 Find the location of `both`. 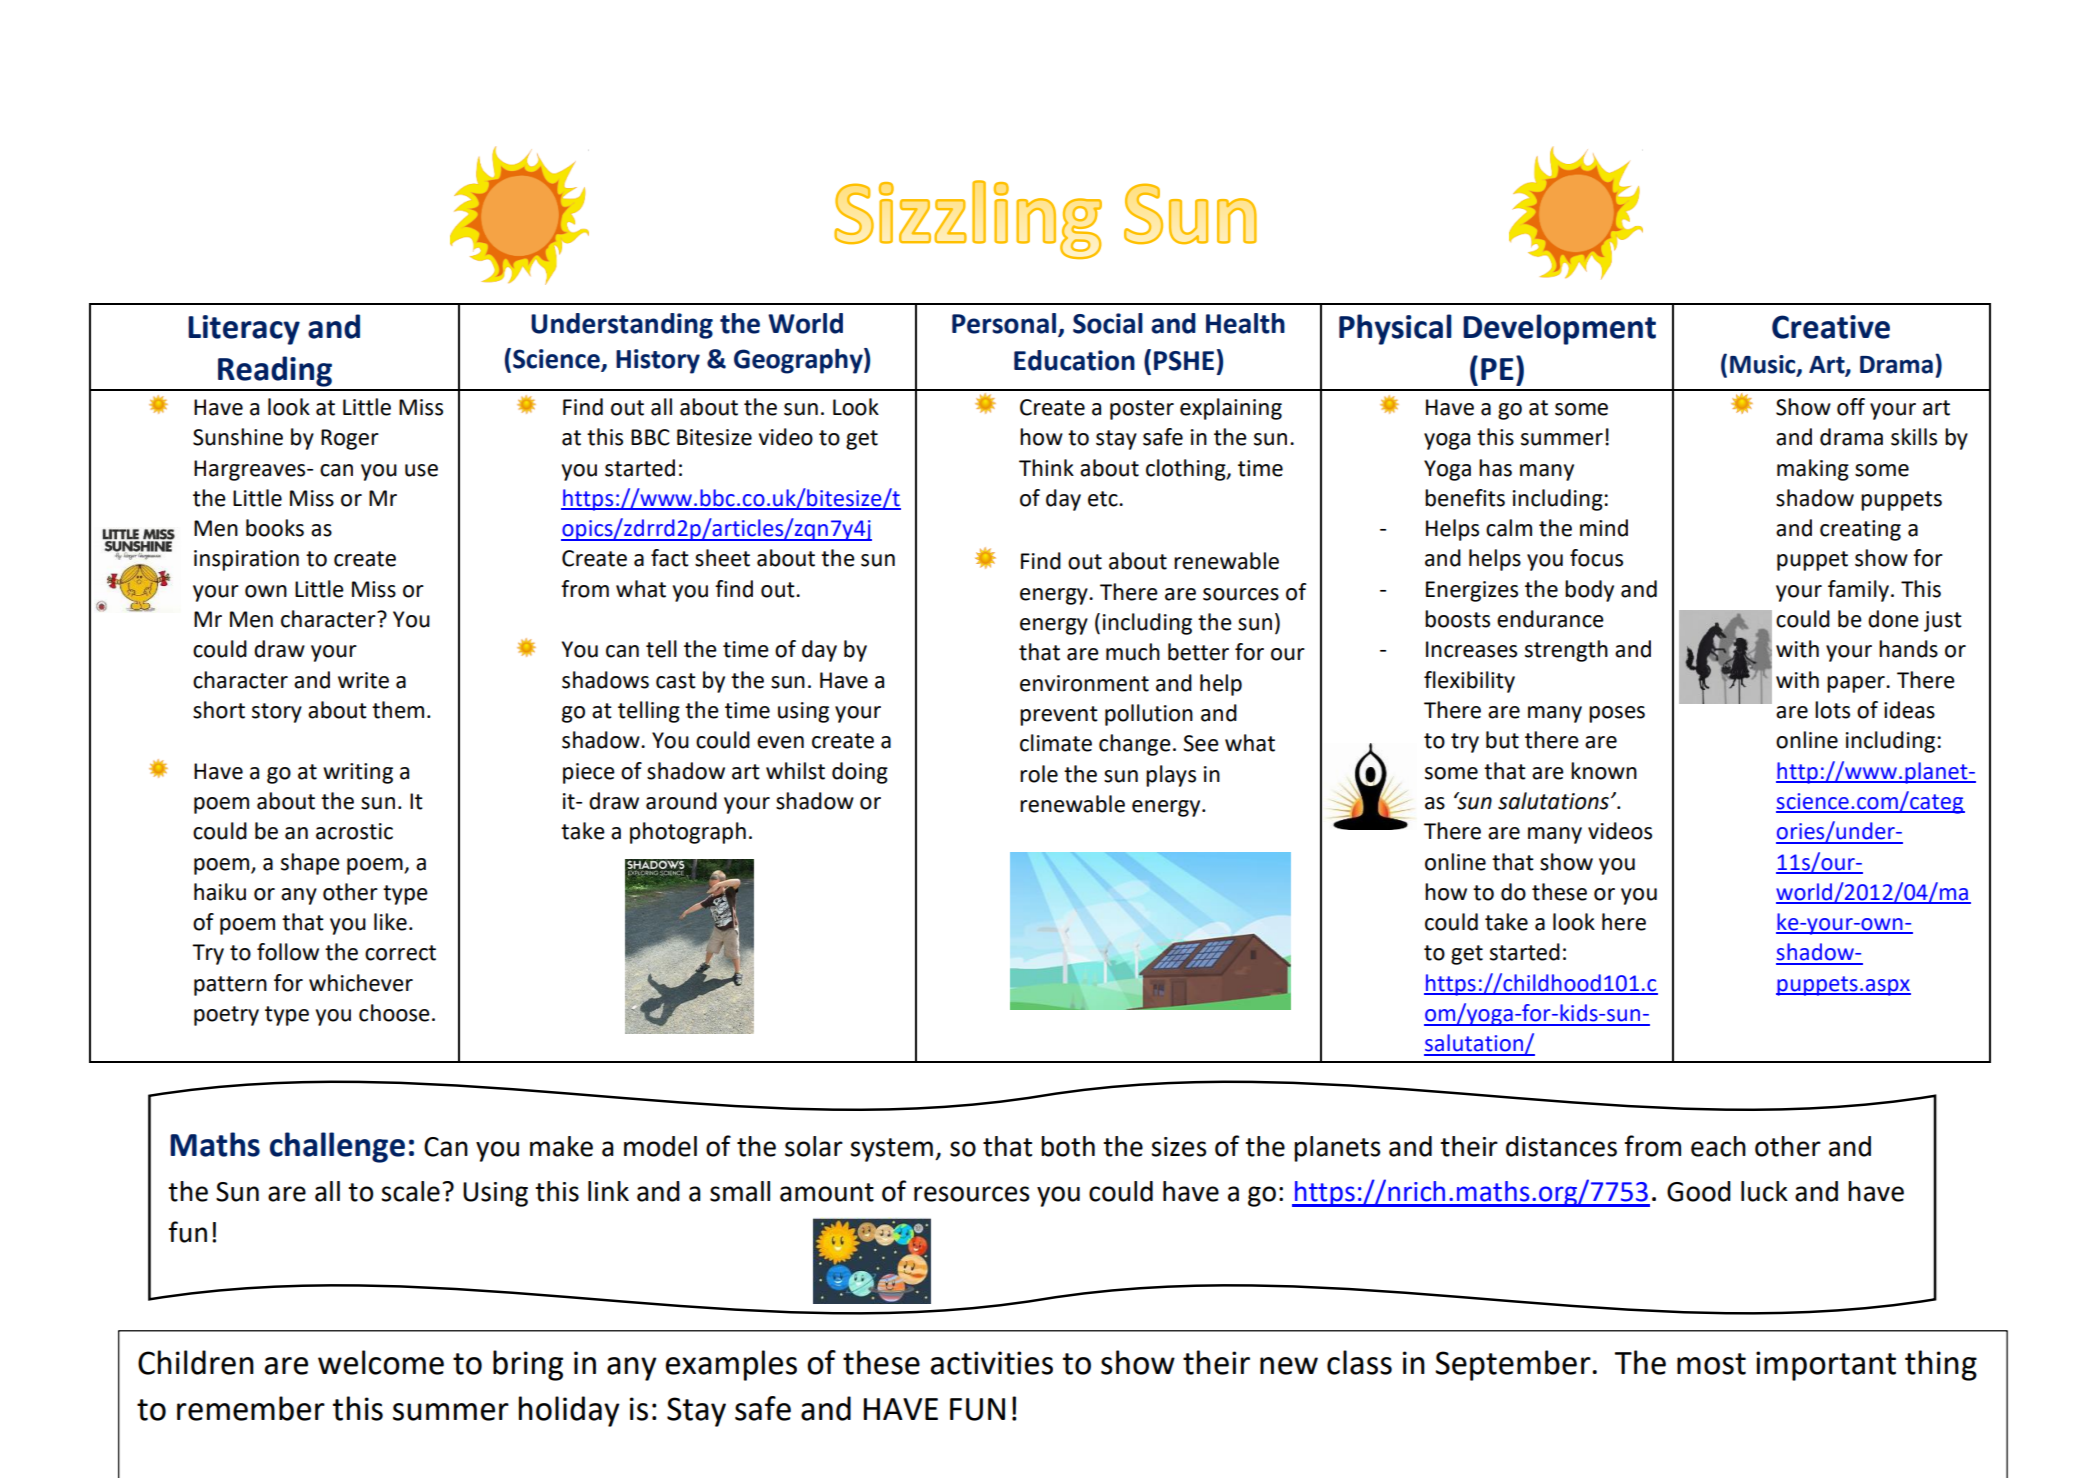

both is located at coordinates (1068, 1146).
